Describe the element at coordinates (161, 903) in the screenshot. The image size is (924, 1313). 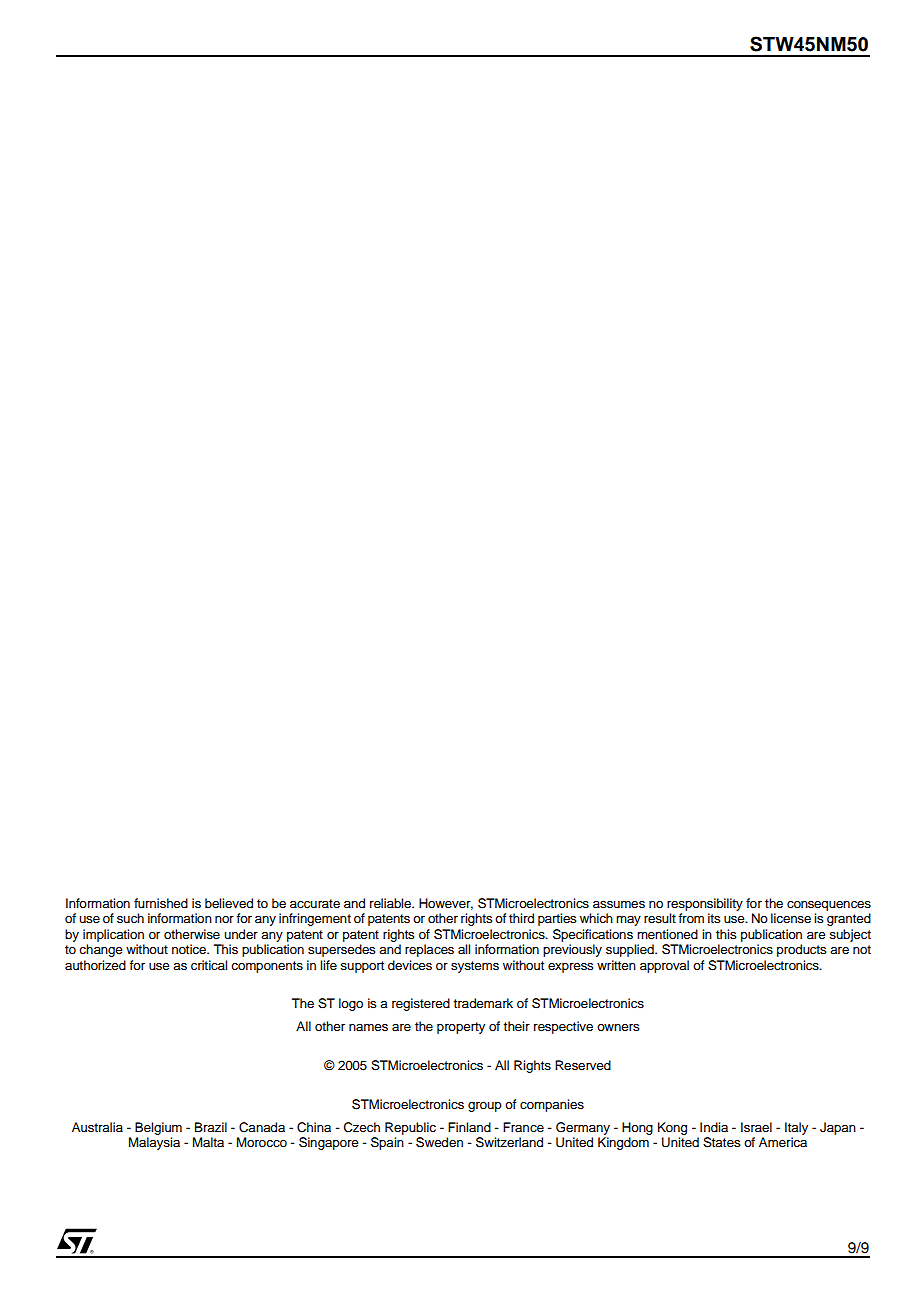
I see `furnished` at that location.
